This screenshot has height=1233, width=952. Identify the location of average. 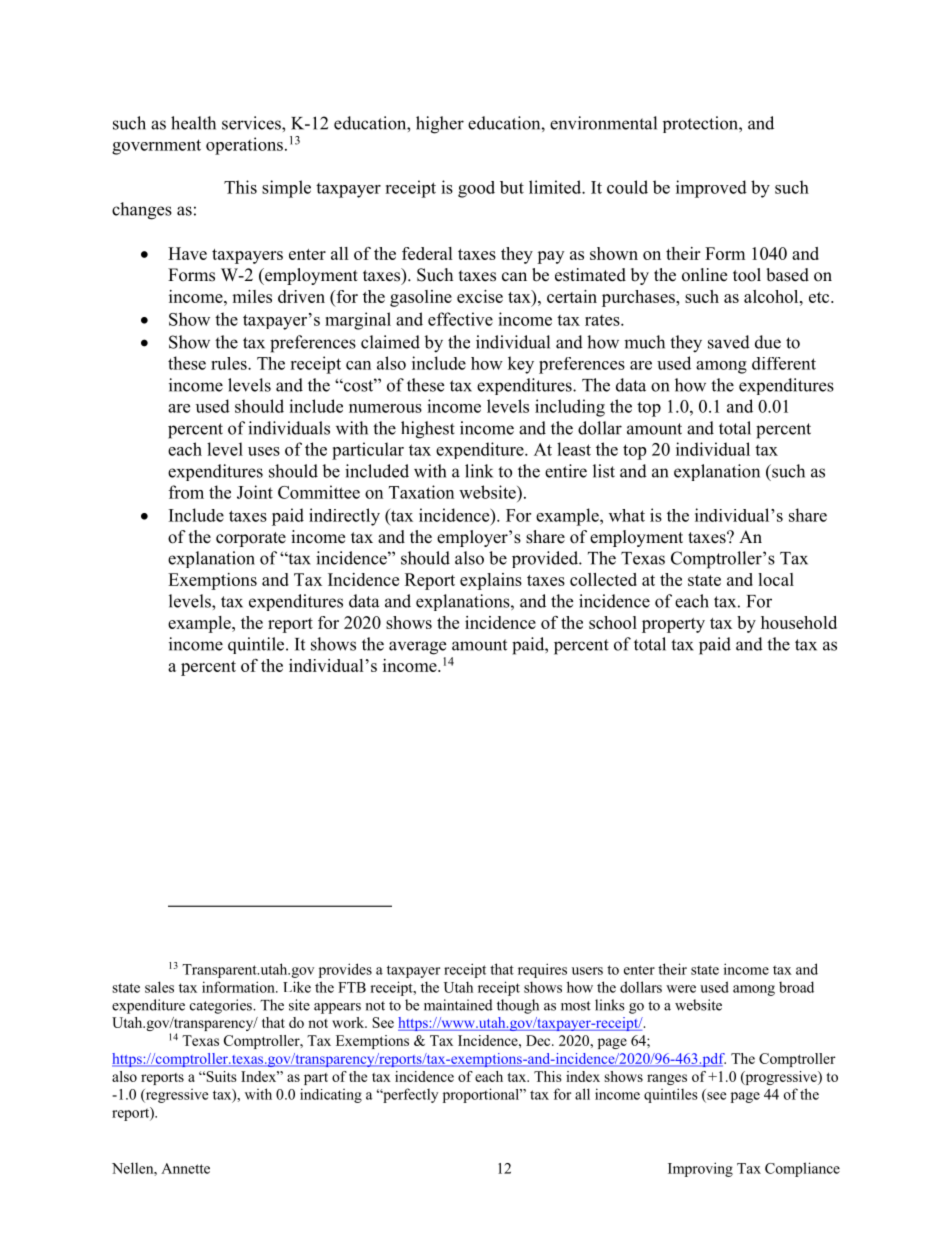
(417, 648).
